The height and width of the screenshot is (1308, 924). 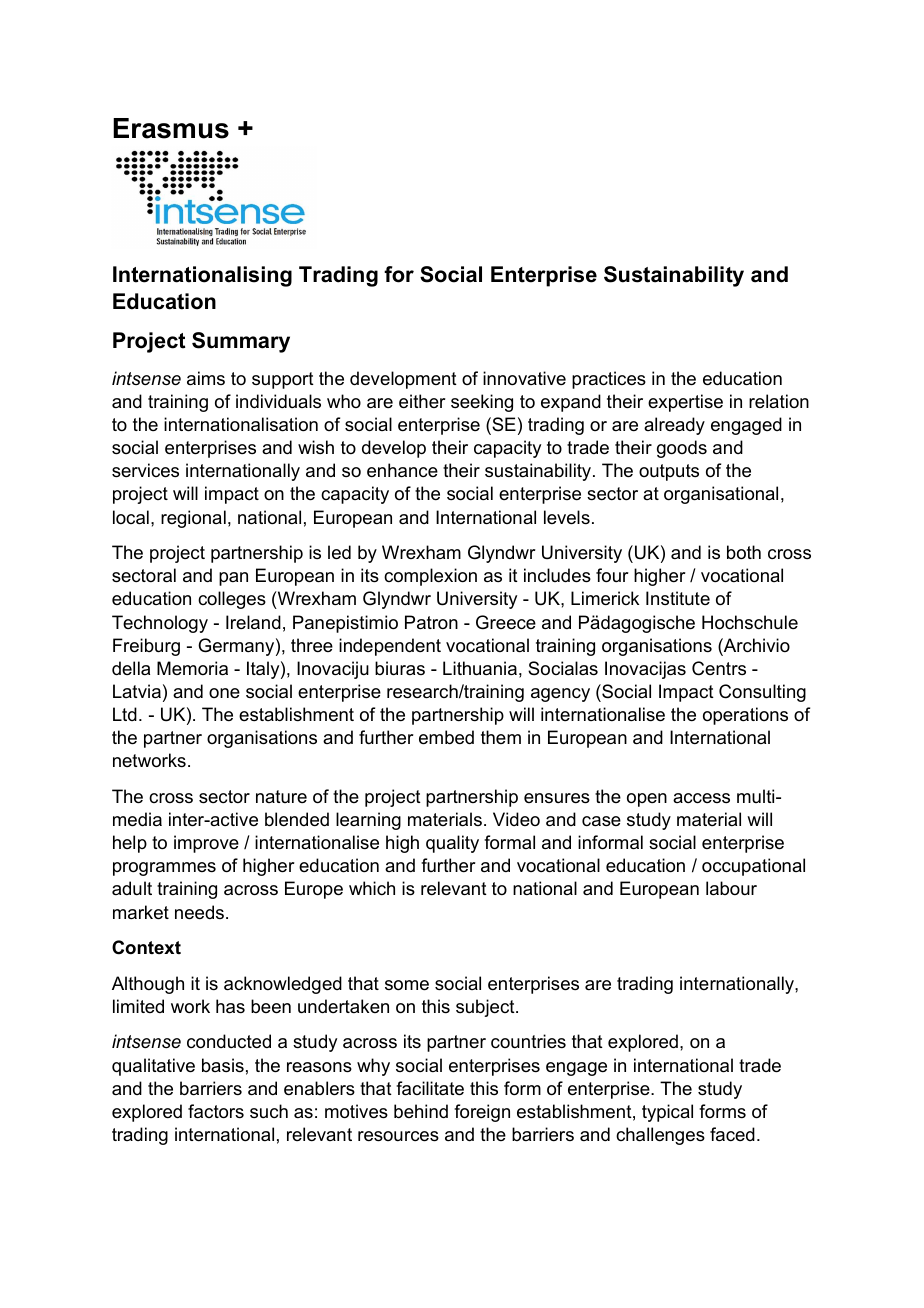 What do you see at coordinates (678, 598) in the screenshot?
I see `Institute` at bounding box center [678, 598].
